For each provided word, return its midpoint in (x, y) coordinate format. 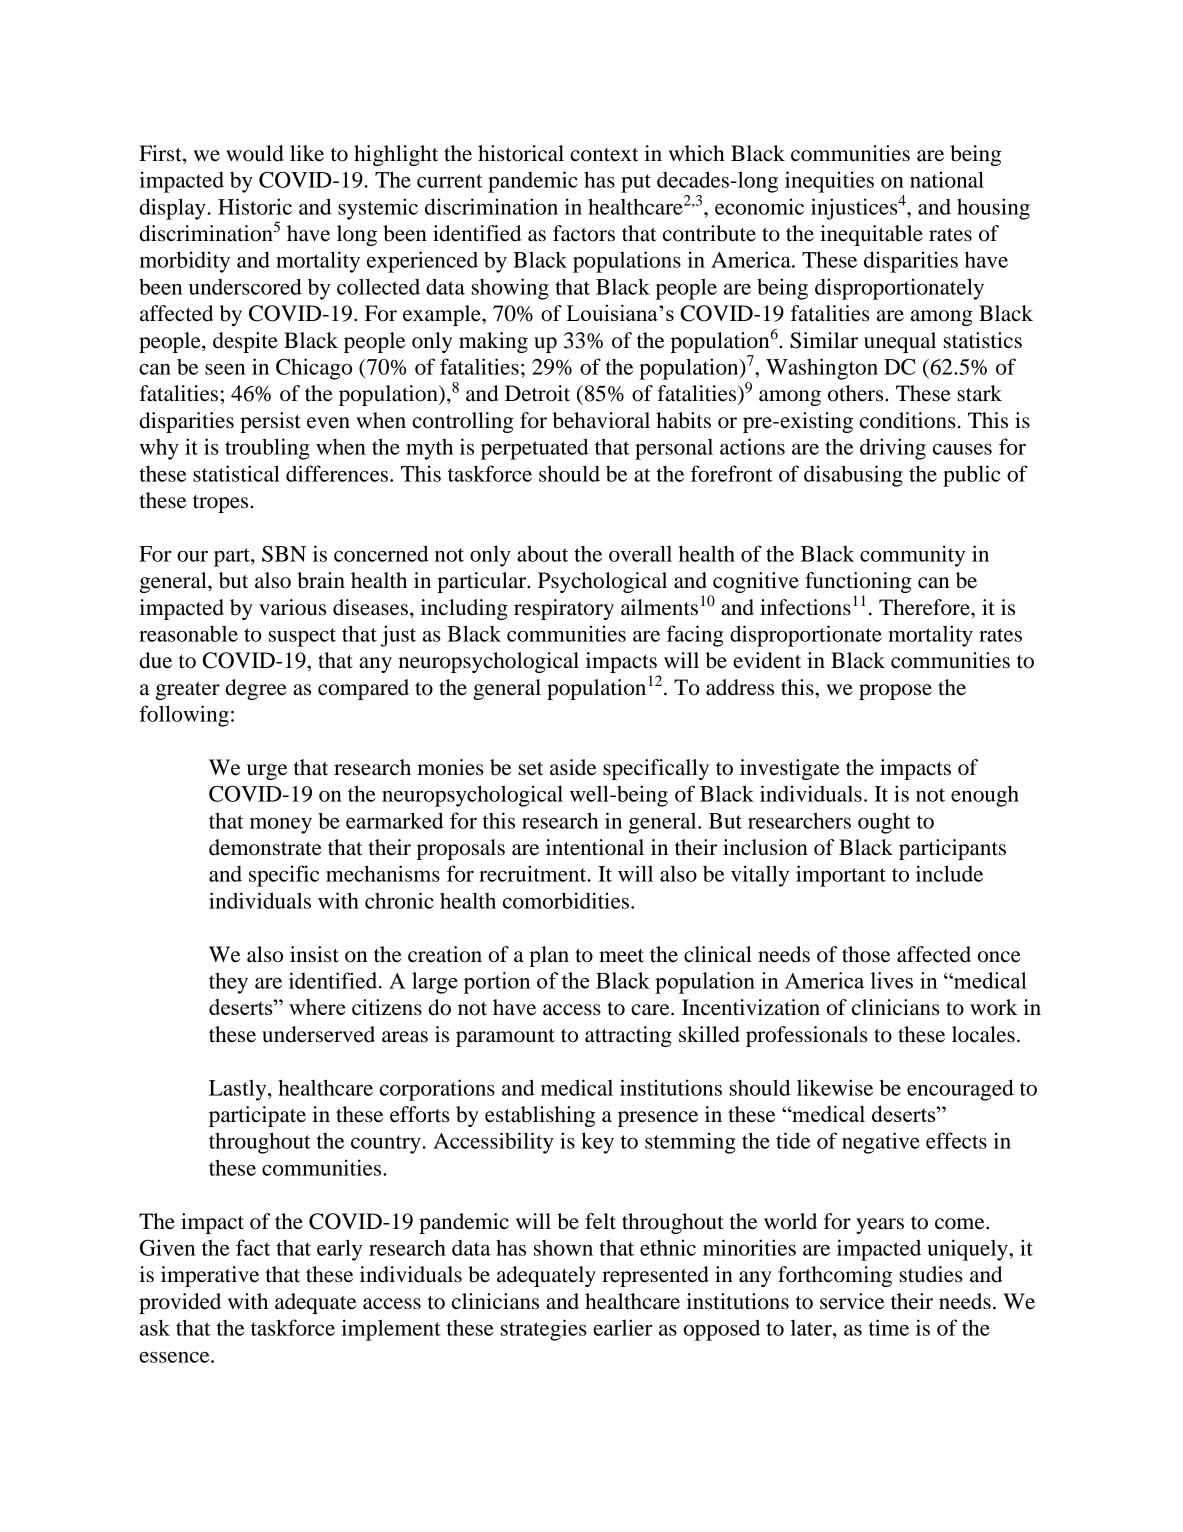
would (255, 153)
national (947, 179)
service (852, 1301)
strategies (544, 1330)
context (604, 155)
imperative (210, 1276)
